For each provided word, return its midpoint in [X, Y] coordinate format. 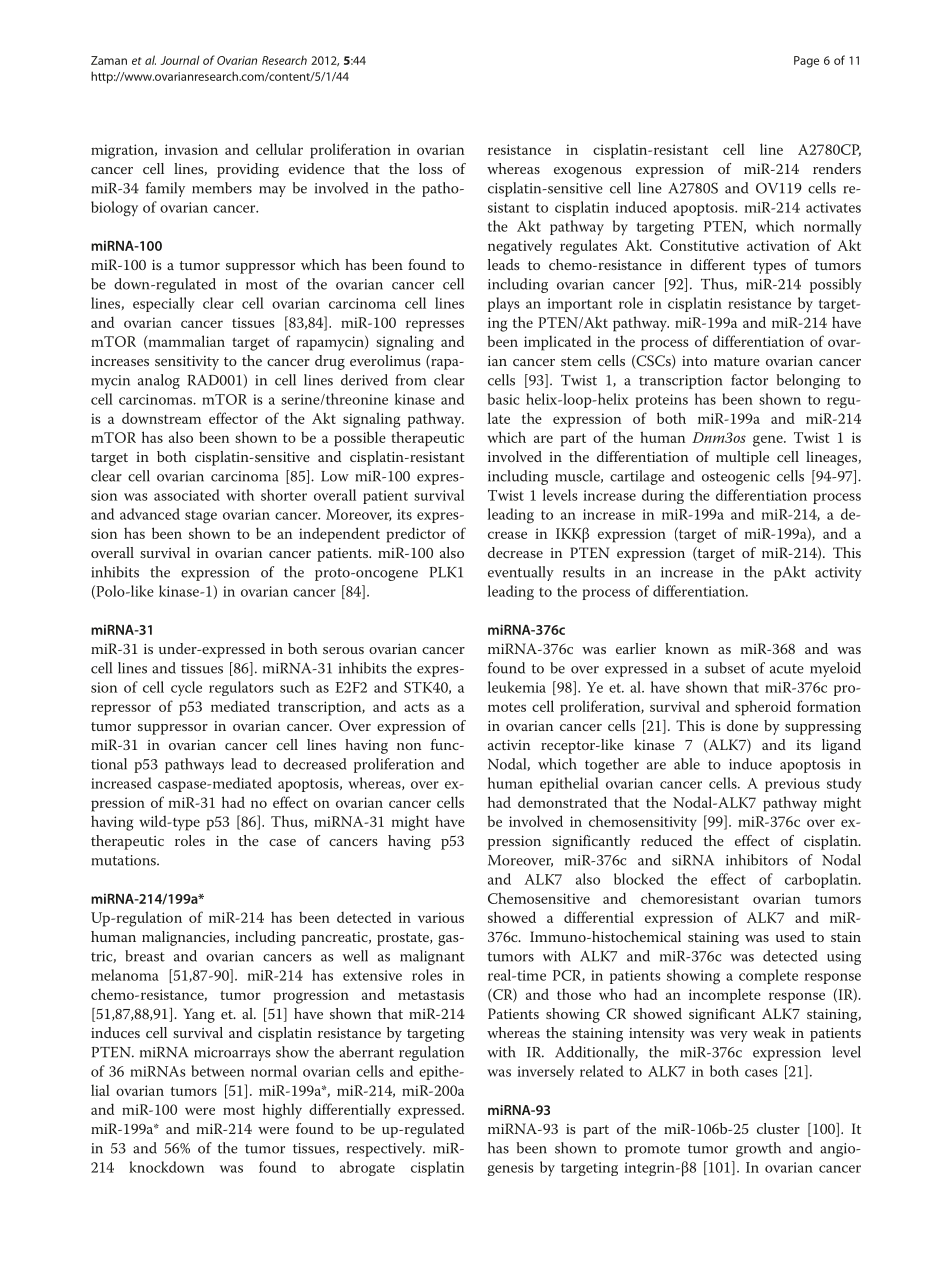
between [218, 1071]
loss [430, 168]
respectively [386, 1149]
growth [758, 1149]
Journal [180, 60]
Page [806, 62]
